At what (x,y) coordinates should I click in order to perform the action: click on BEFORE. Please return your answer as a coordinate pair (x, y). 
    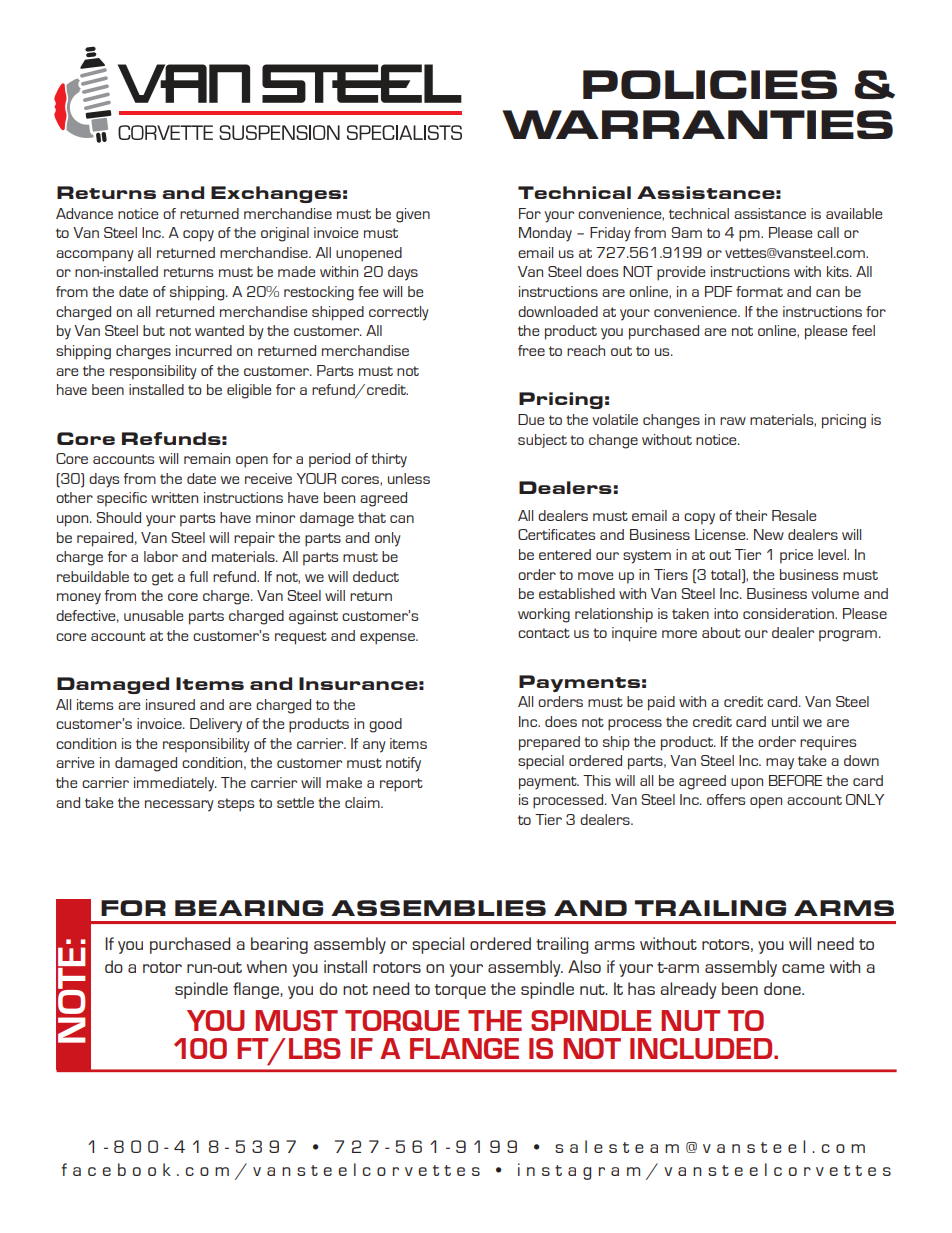
    Looking at the image, I should click on (795, 780).
